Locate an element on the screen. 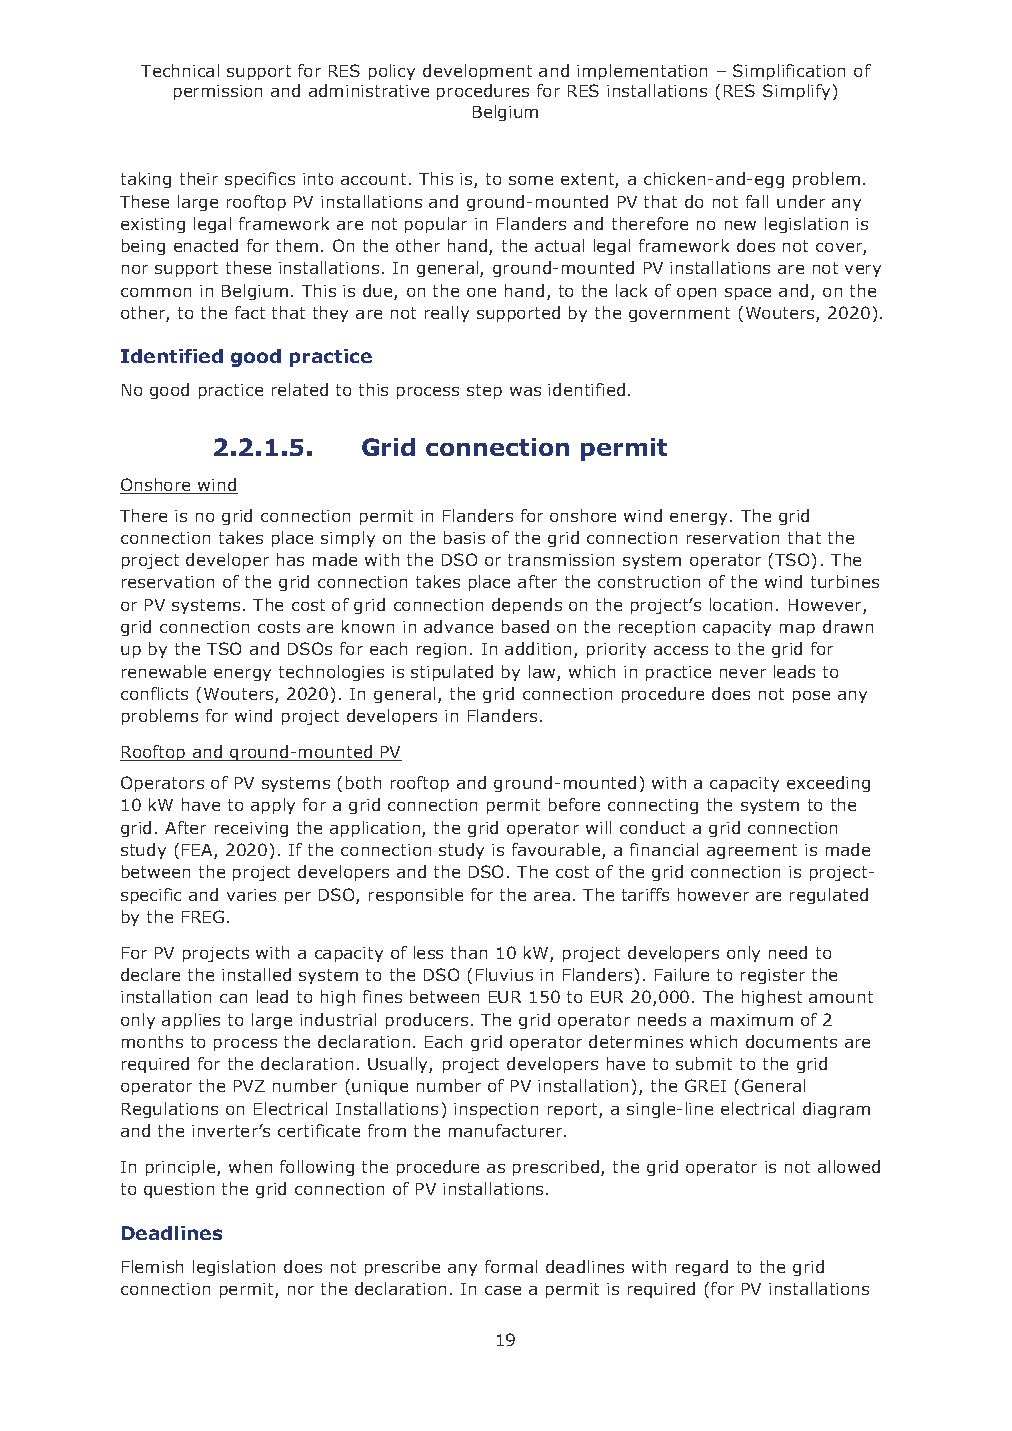  renewable is located at coordinates (164, 671).
